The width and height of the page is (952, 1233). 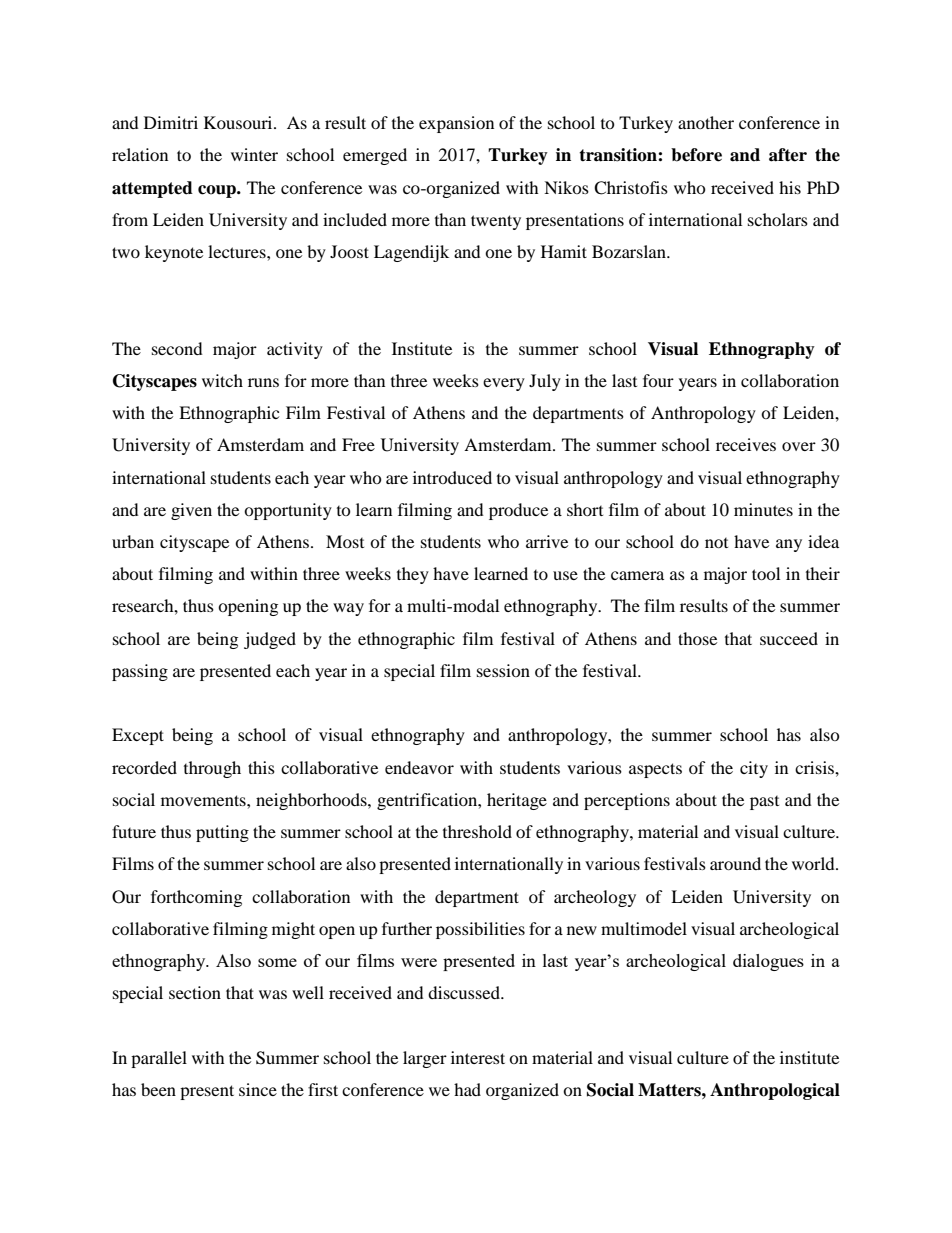 What do you see at coordinates (452, 477) in the page?
I see `introduced` at bounding box center [452, 477].
